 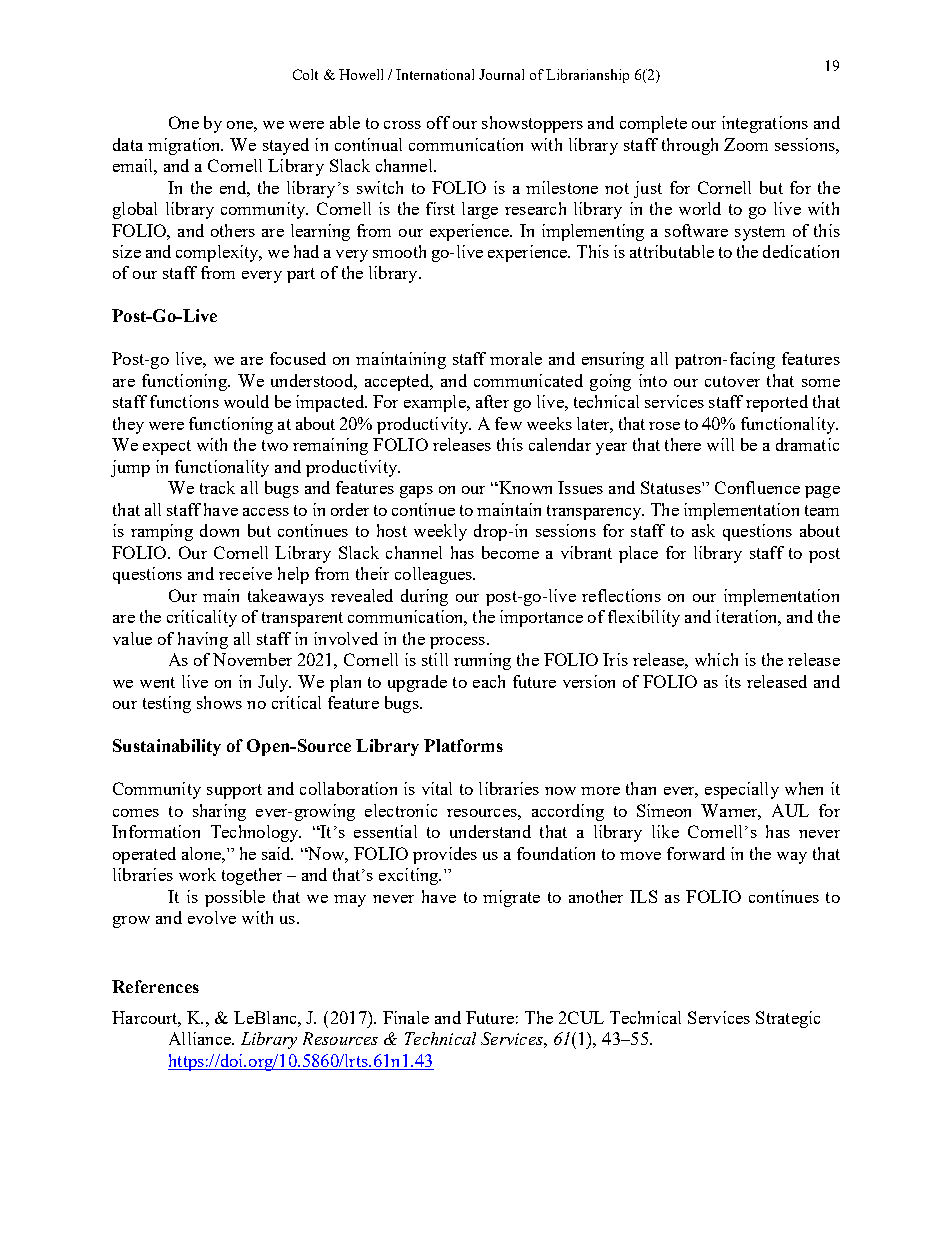 What do you see at coordinates (788, 1019) in the image?
I see `Strategic` at bounding box center [788, 1019].
